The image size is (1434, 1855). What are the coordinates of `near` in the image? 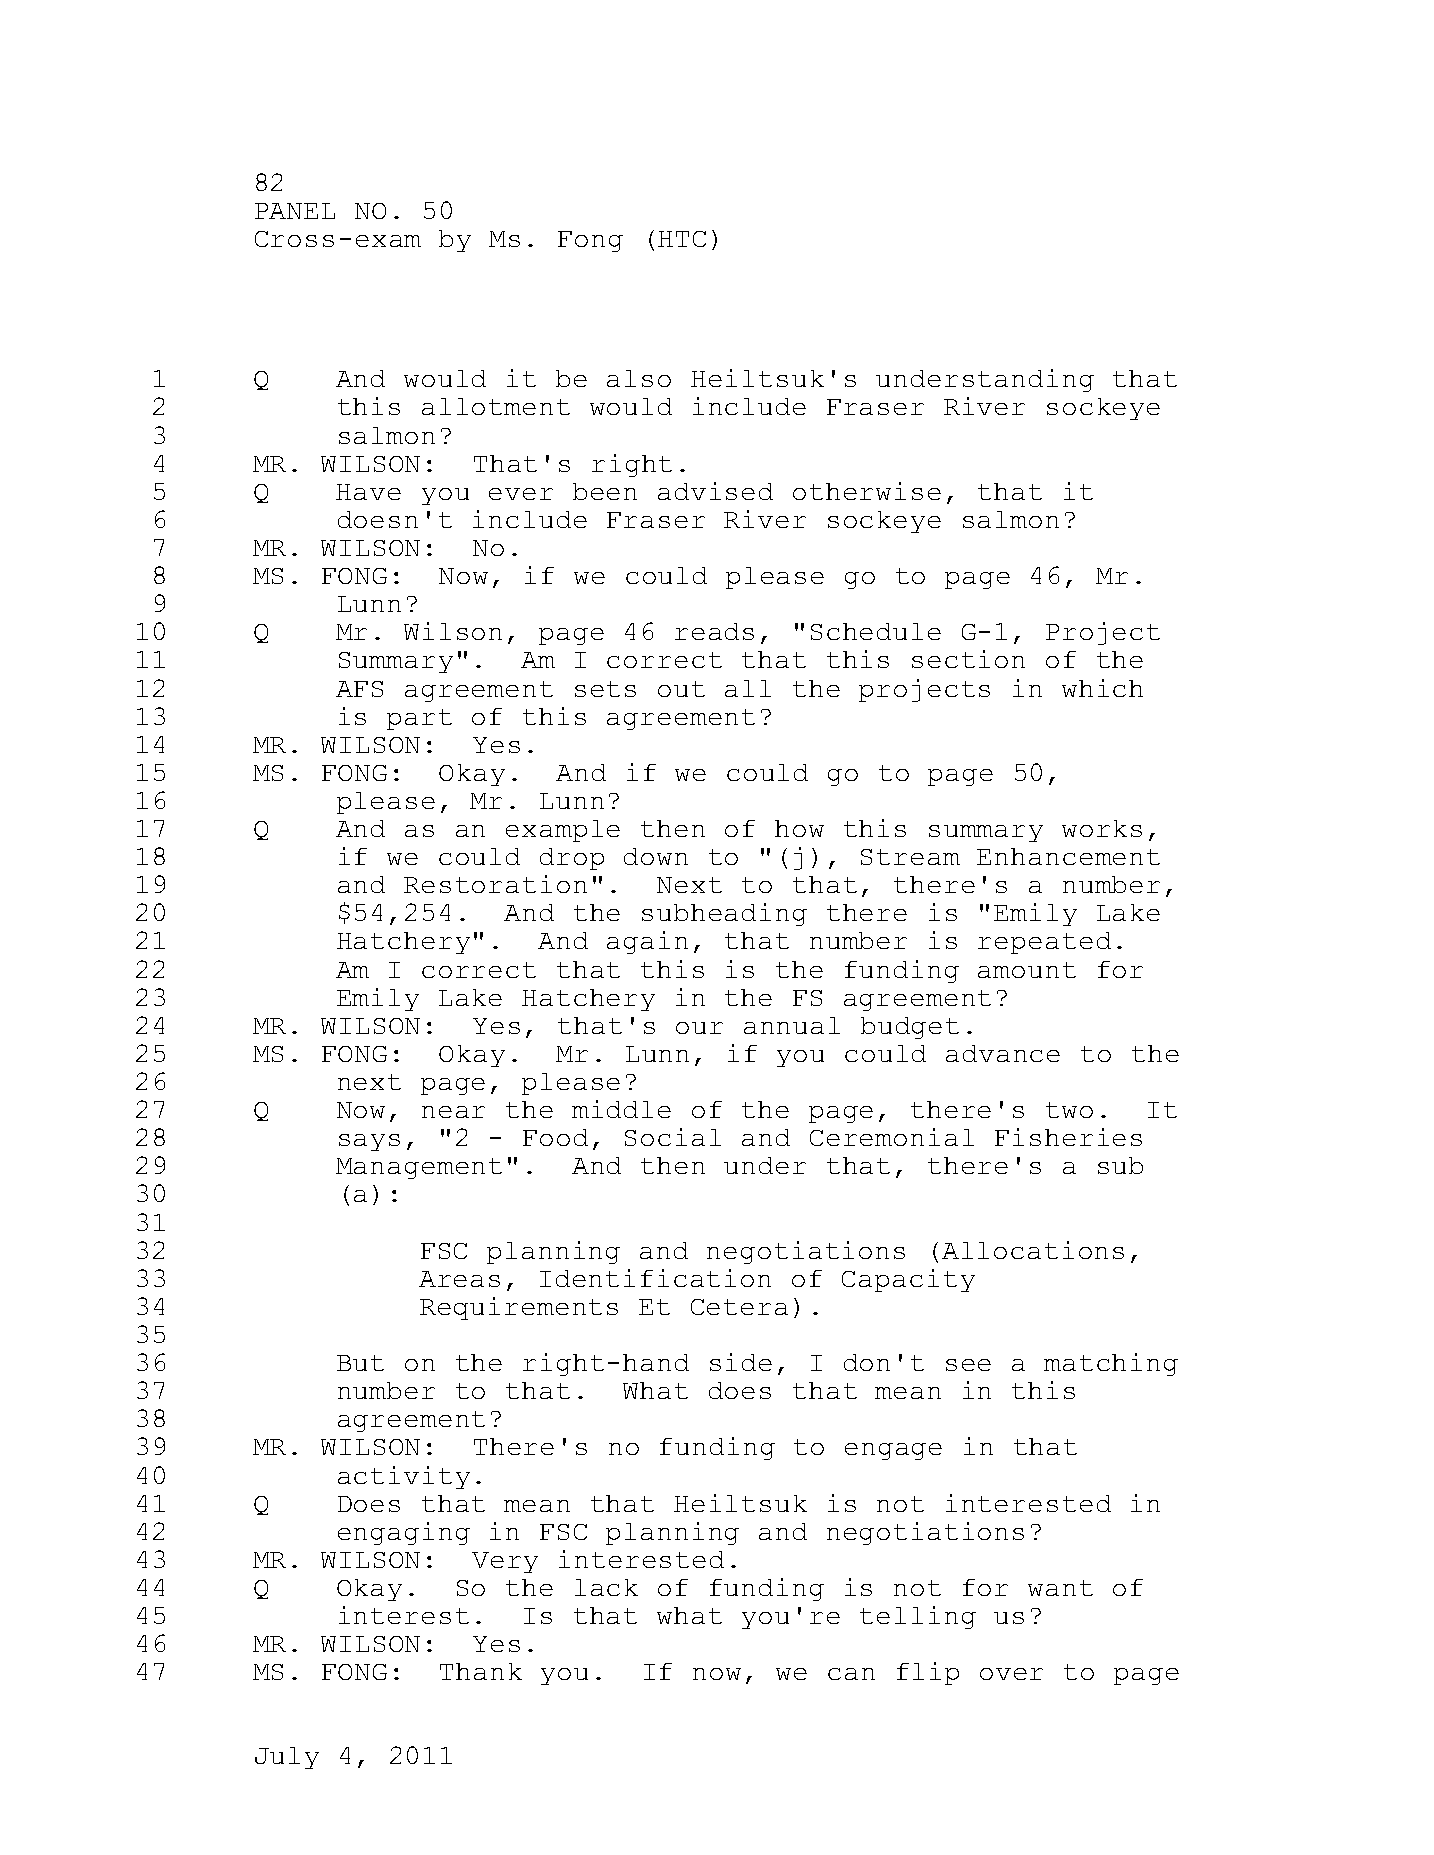 It's located at (453, 1112).
